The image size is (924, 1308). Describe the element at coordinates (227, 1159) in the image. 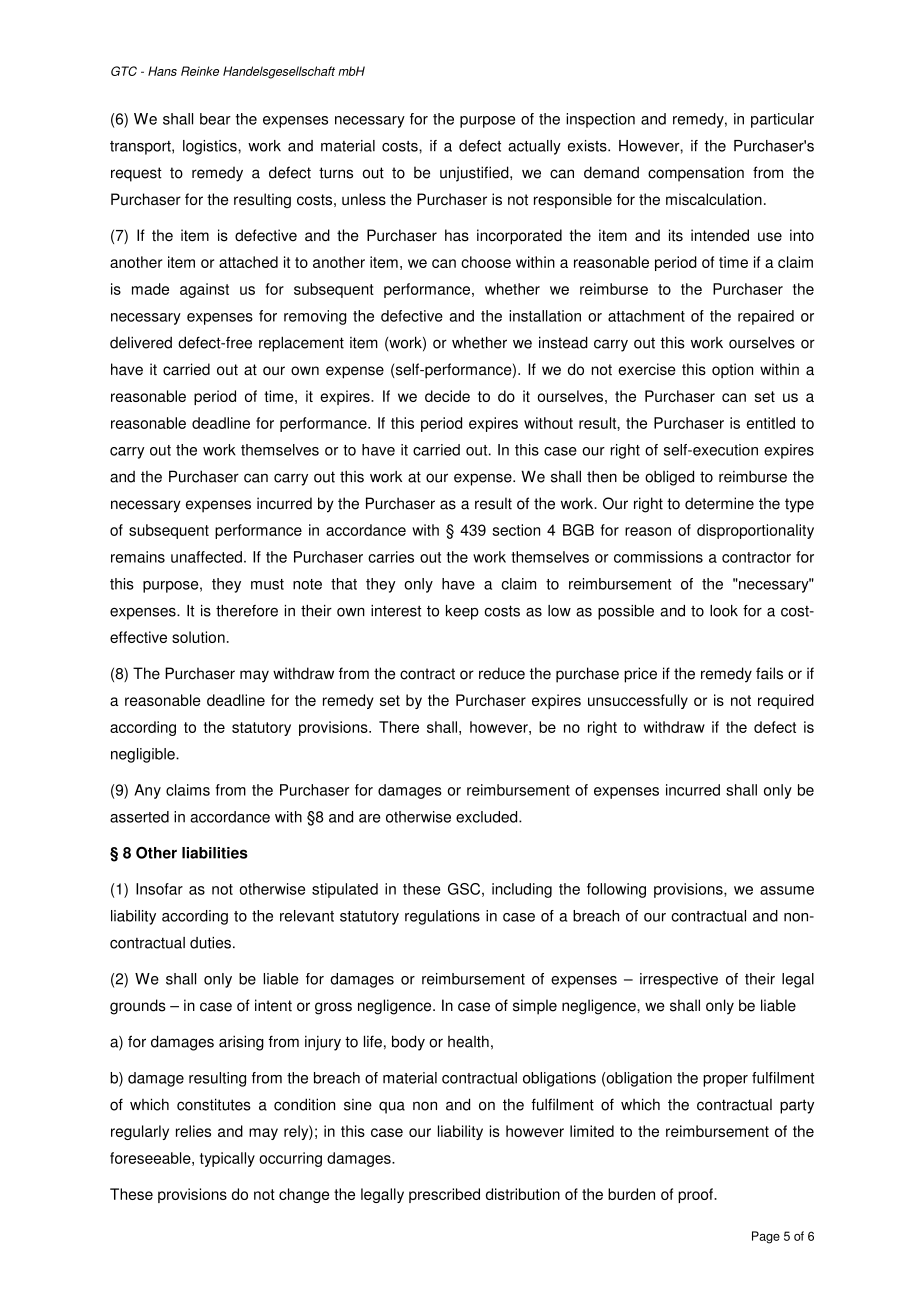

I see `typically` at that location.
